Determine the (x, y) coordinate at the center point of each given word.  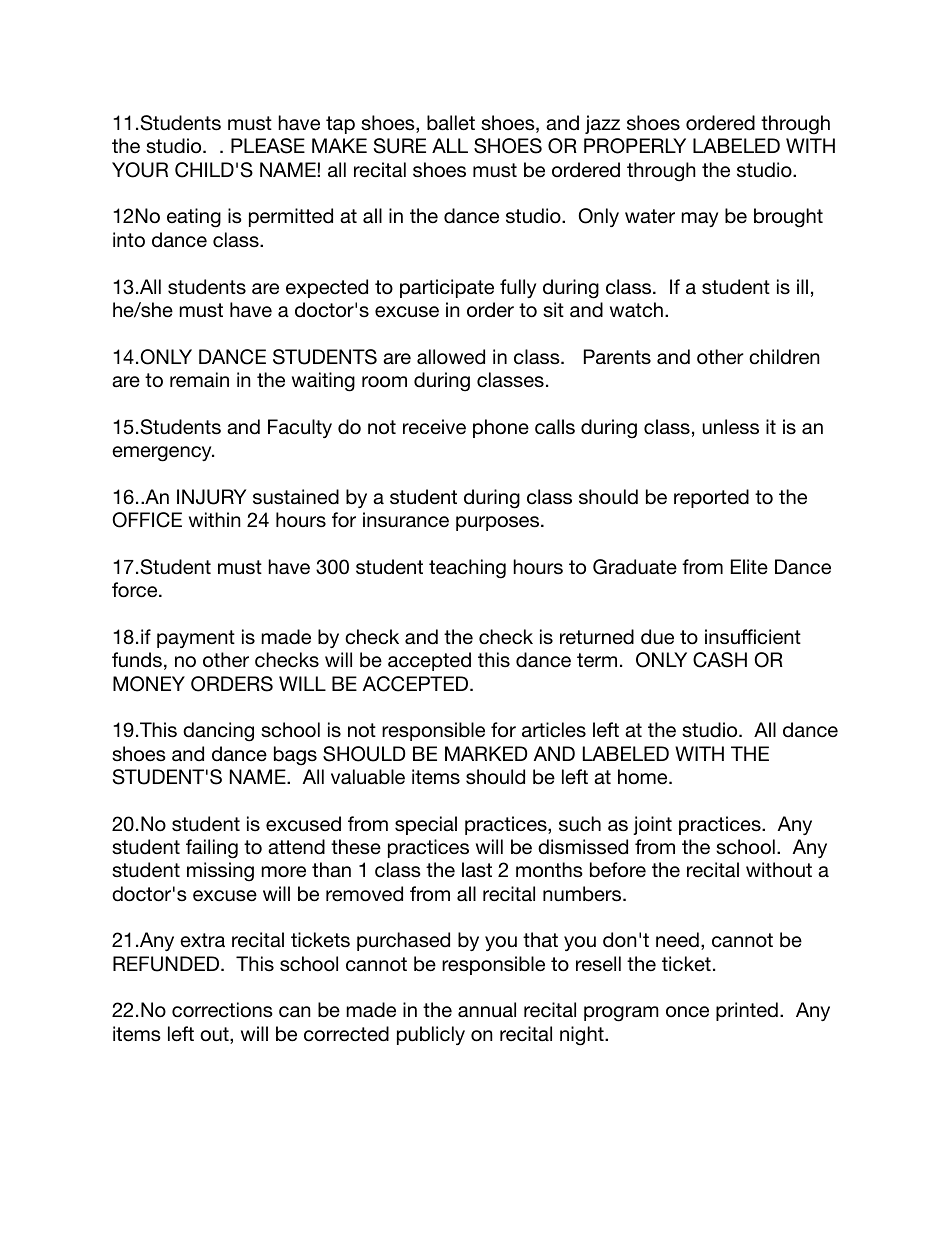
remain (199, 379)
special (426, 825)
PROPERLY (635, 146)
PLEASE (268, 146)
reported (711, 498)
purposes (499, 523)
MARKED (486, 753)
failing (212, 849)
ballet (451, 123)
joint (652, 825)
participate (447, 288)
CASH (720, 660)
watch (636, 310)
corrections (222, 1010)
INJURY (211, 497)
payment (196, 639)
